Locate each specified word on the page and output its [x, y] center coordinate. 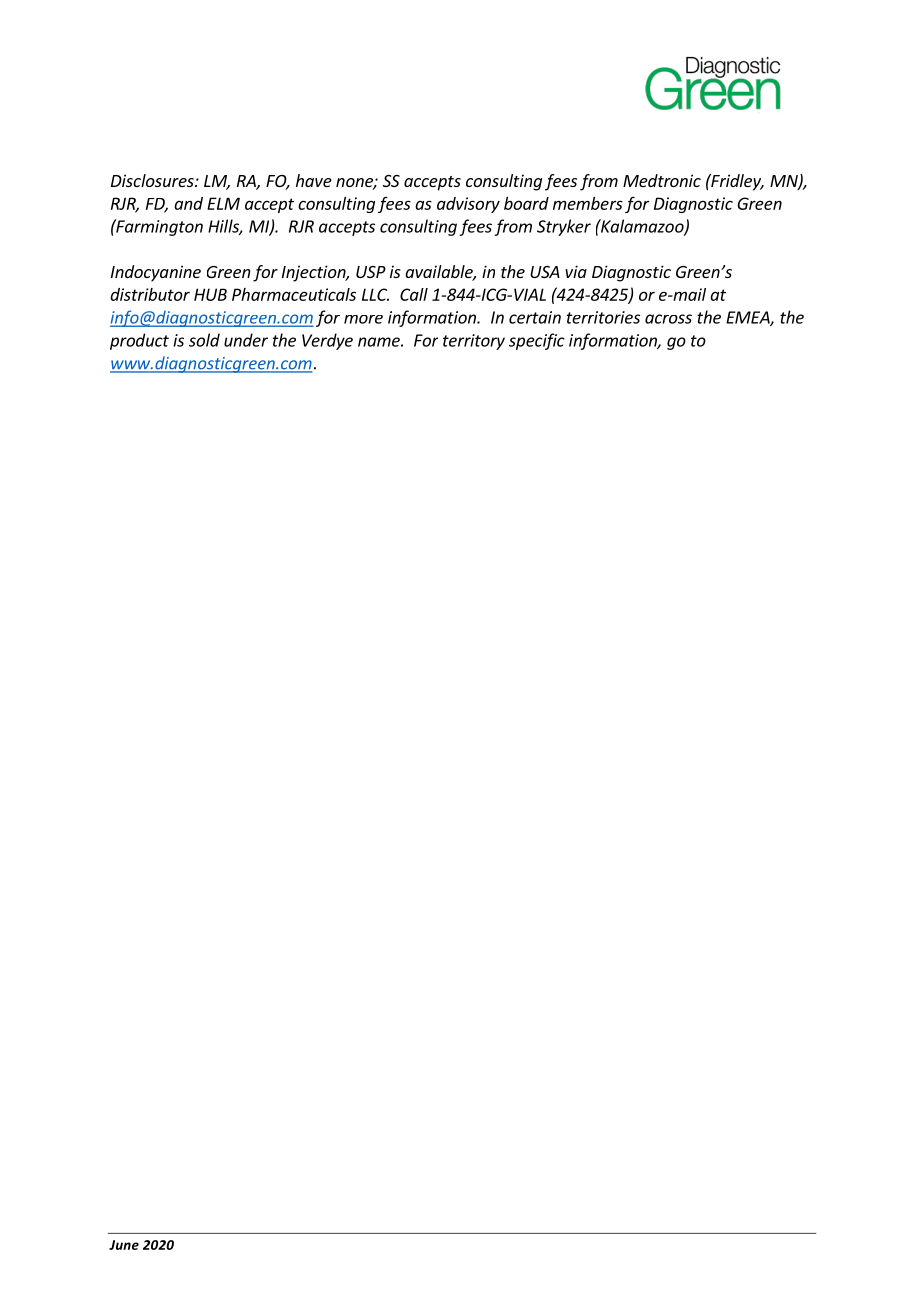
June [124, 1245]
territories [603, 317]
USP [371, 272]
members [588, 203]
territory [474, 342]
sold [204, 340]
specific [537, 341]
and [188, 203]
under [246, 340]
